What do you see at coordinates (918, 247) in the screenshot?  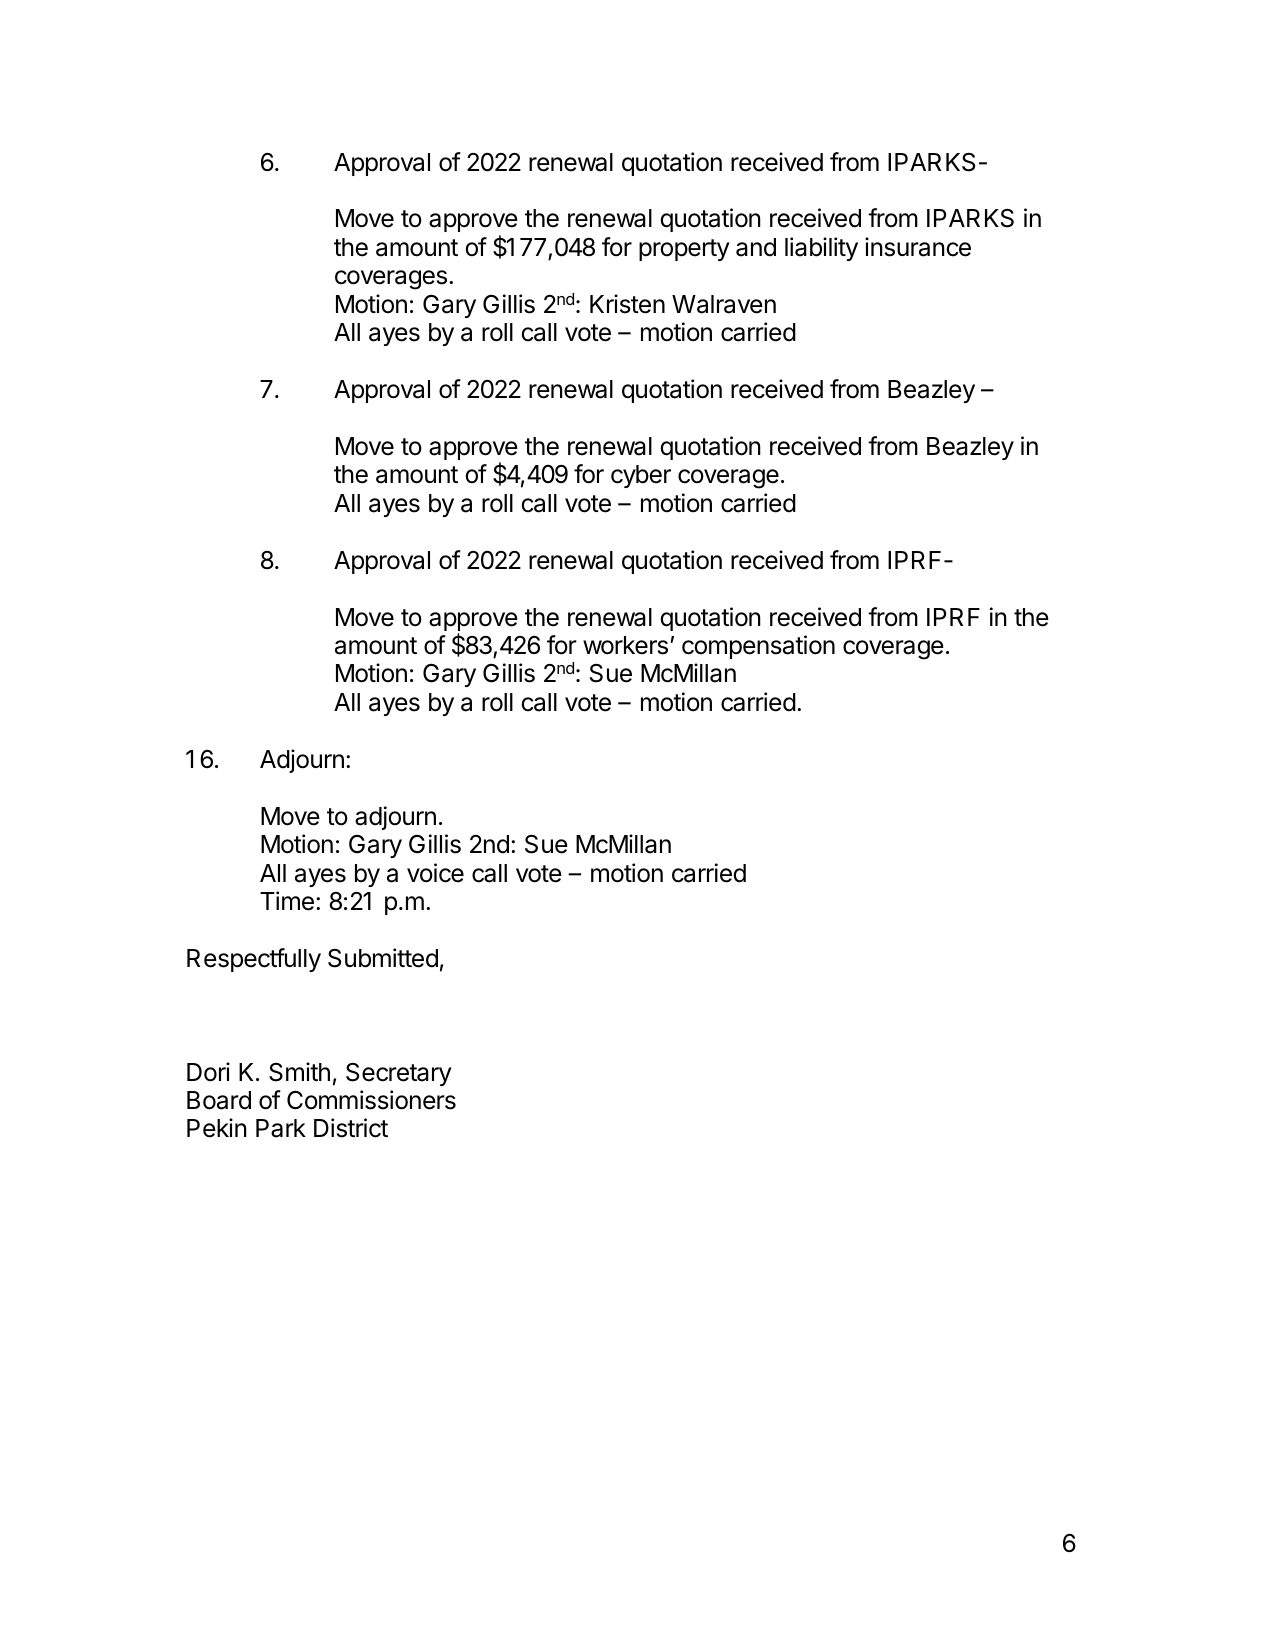 I see `insurance` at bounding box center [918, 247].
